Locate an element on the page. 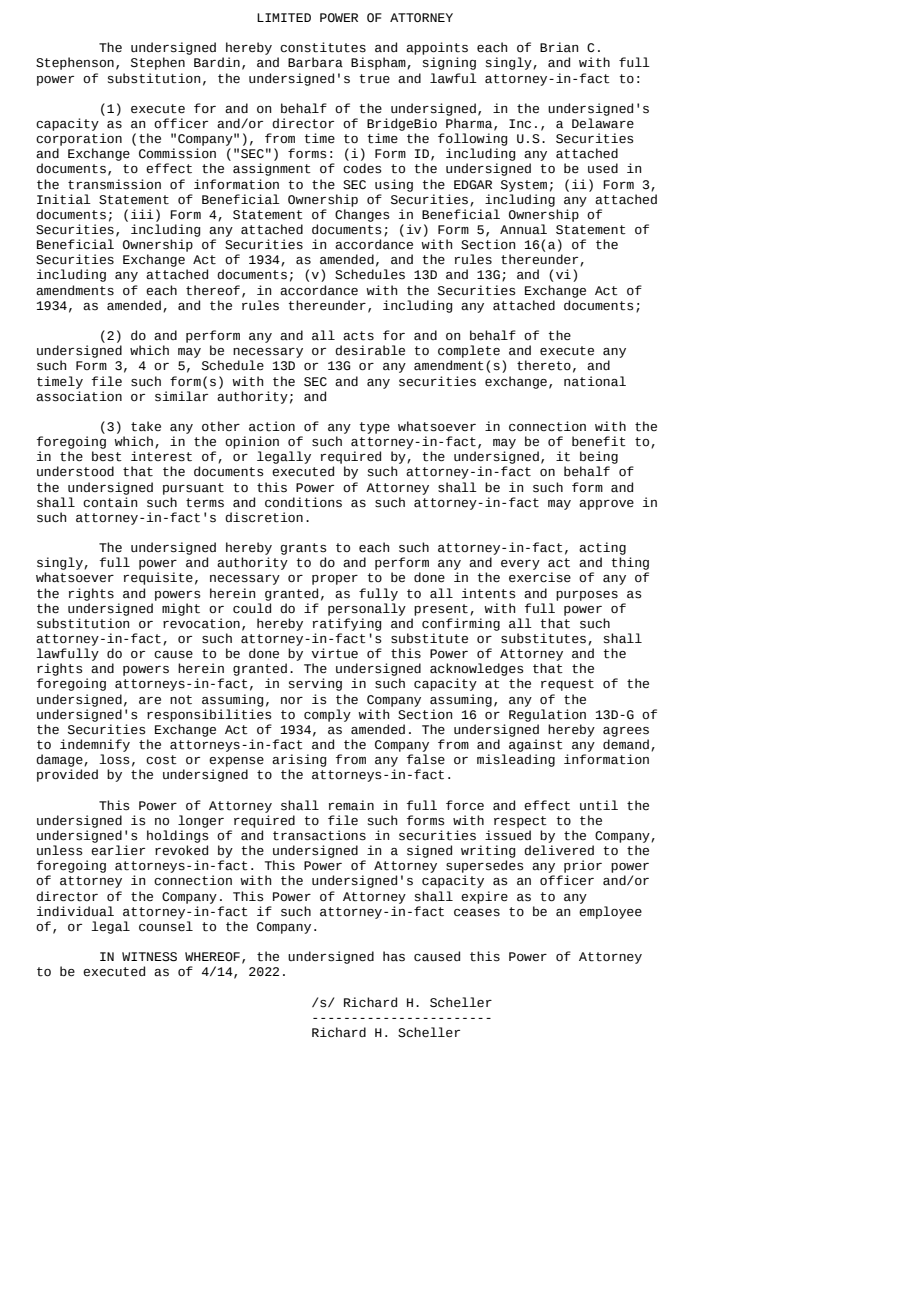  employee is located at coordinates (610, 912).
